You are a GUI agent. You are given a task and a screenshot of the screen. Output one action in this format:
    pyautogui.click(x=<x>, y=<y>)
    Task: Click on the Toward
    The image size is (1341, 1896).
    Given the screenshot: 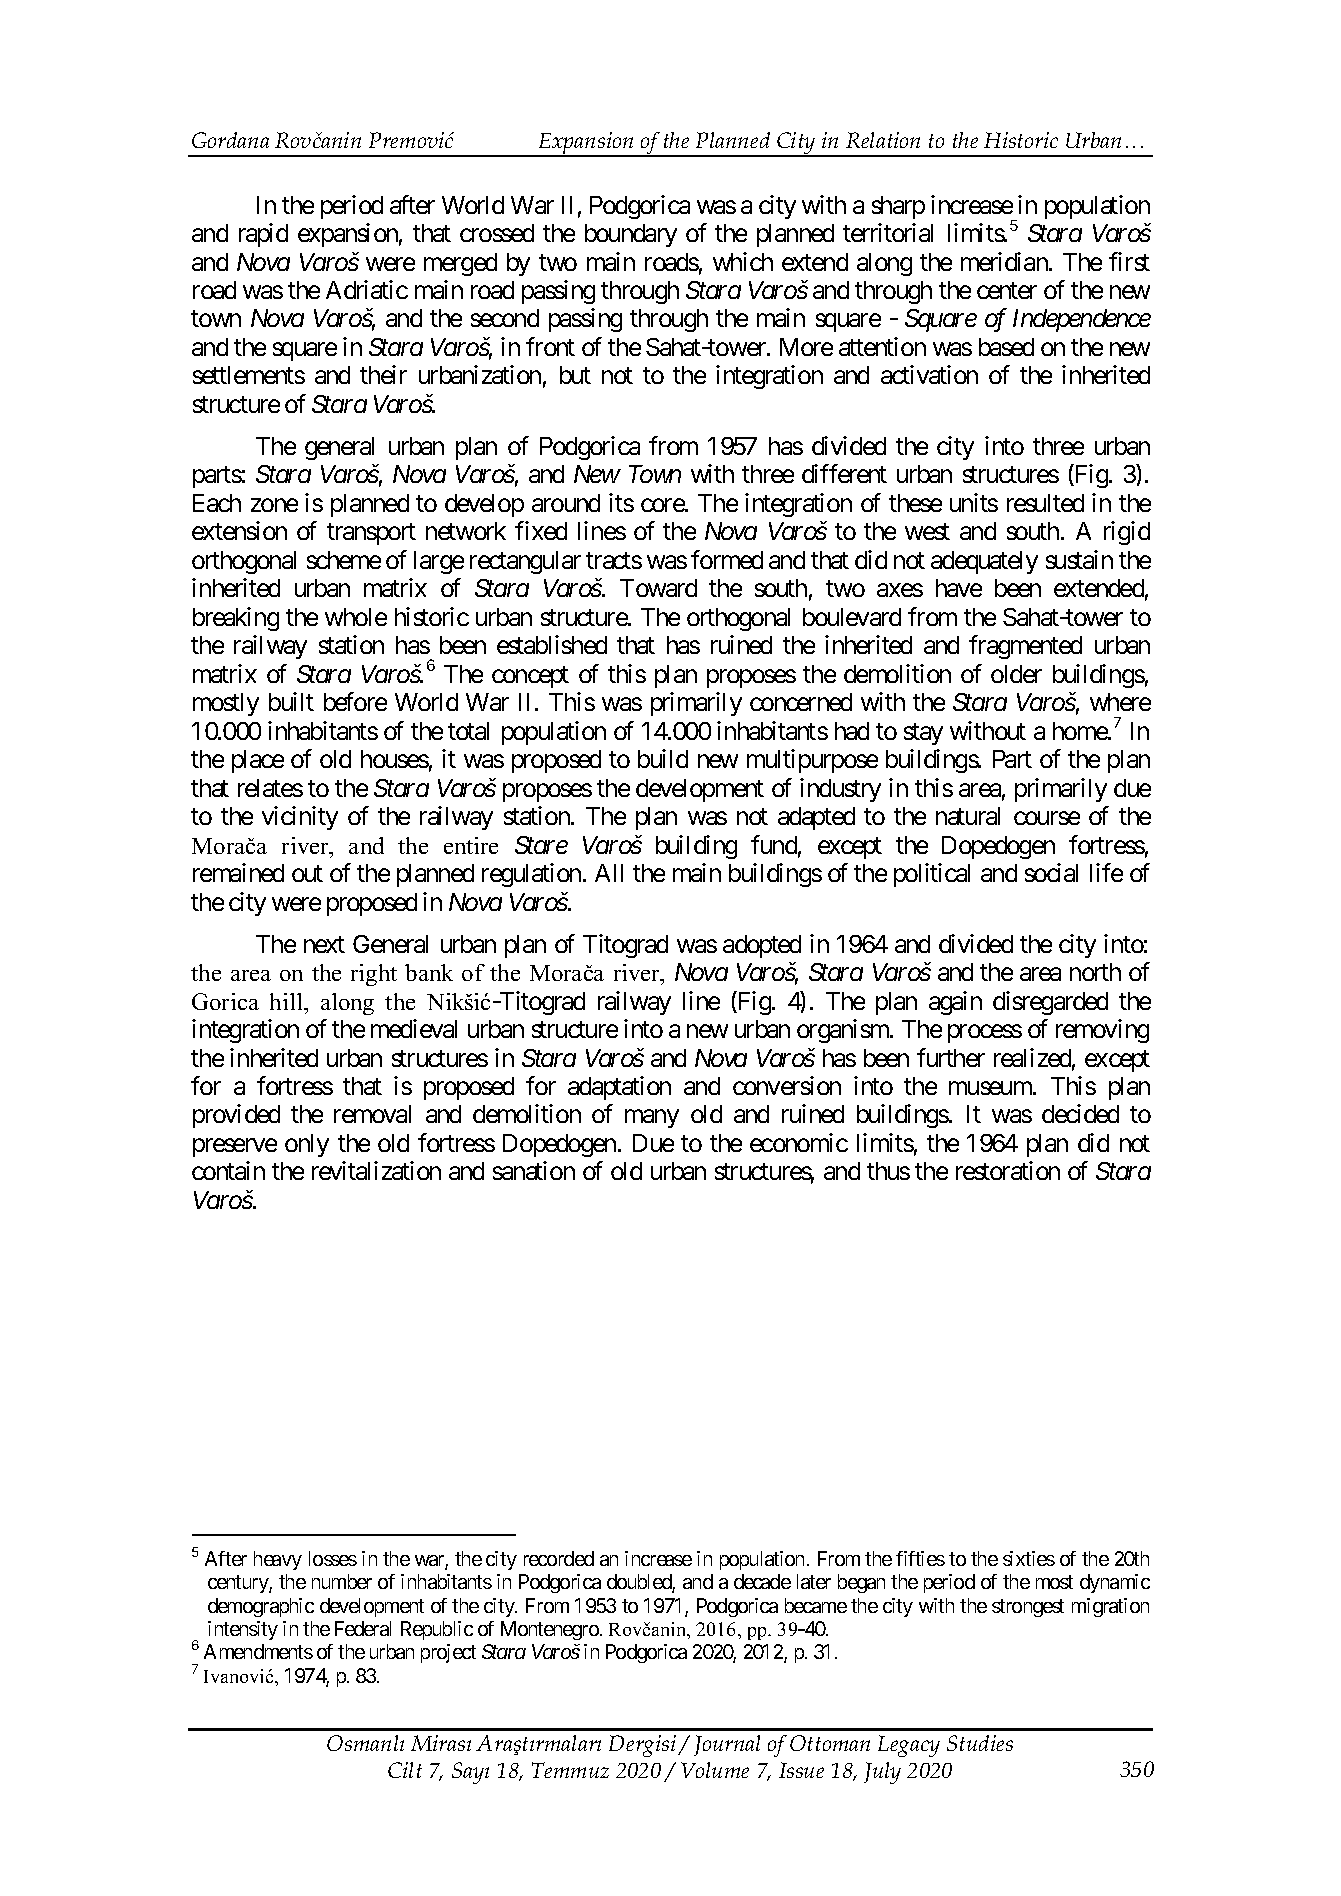 What is the action you would take?
    pyautogui.click(x=658, y=588)
